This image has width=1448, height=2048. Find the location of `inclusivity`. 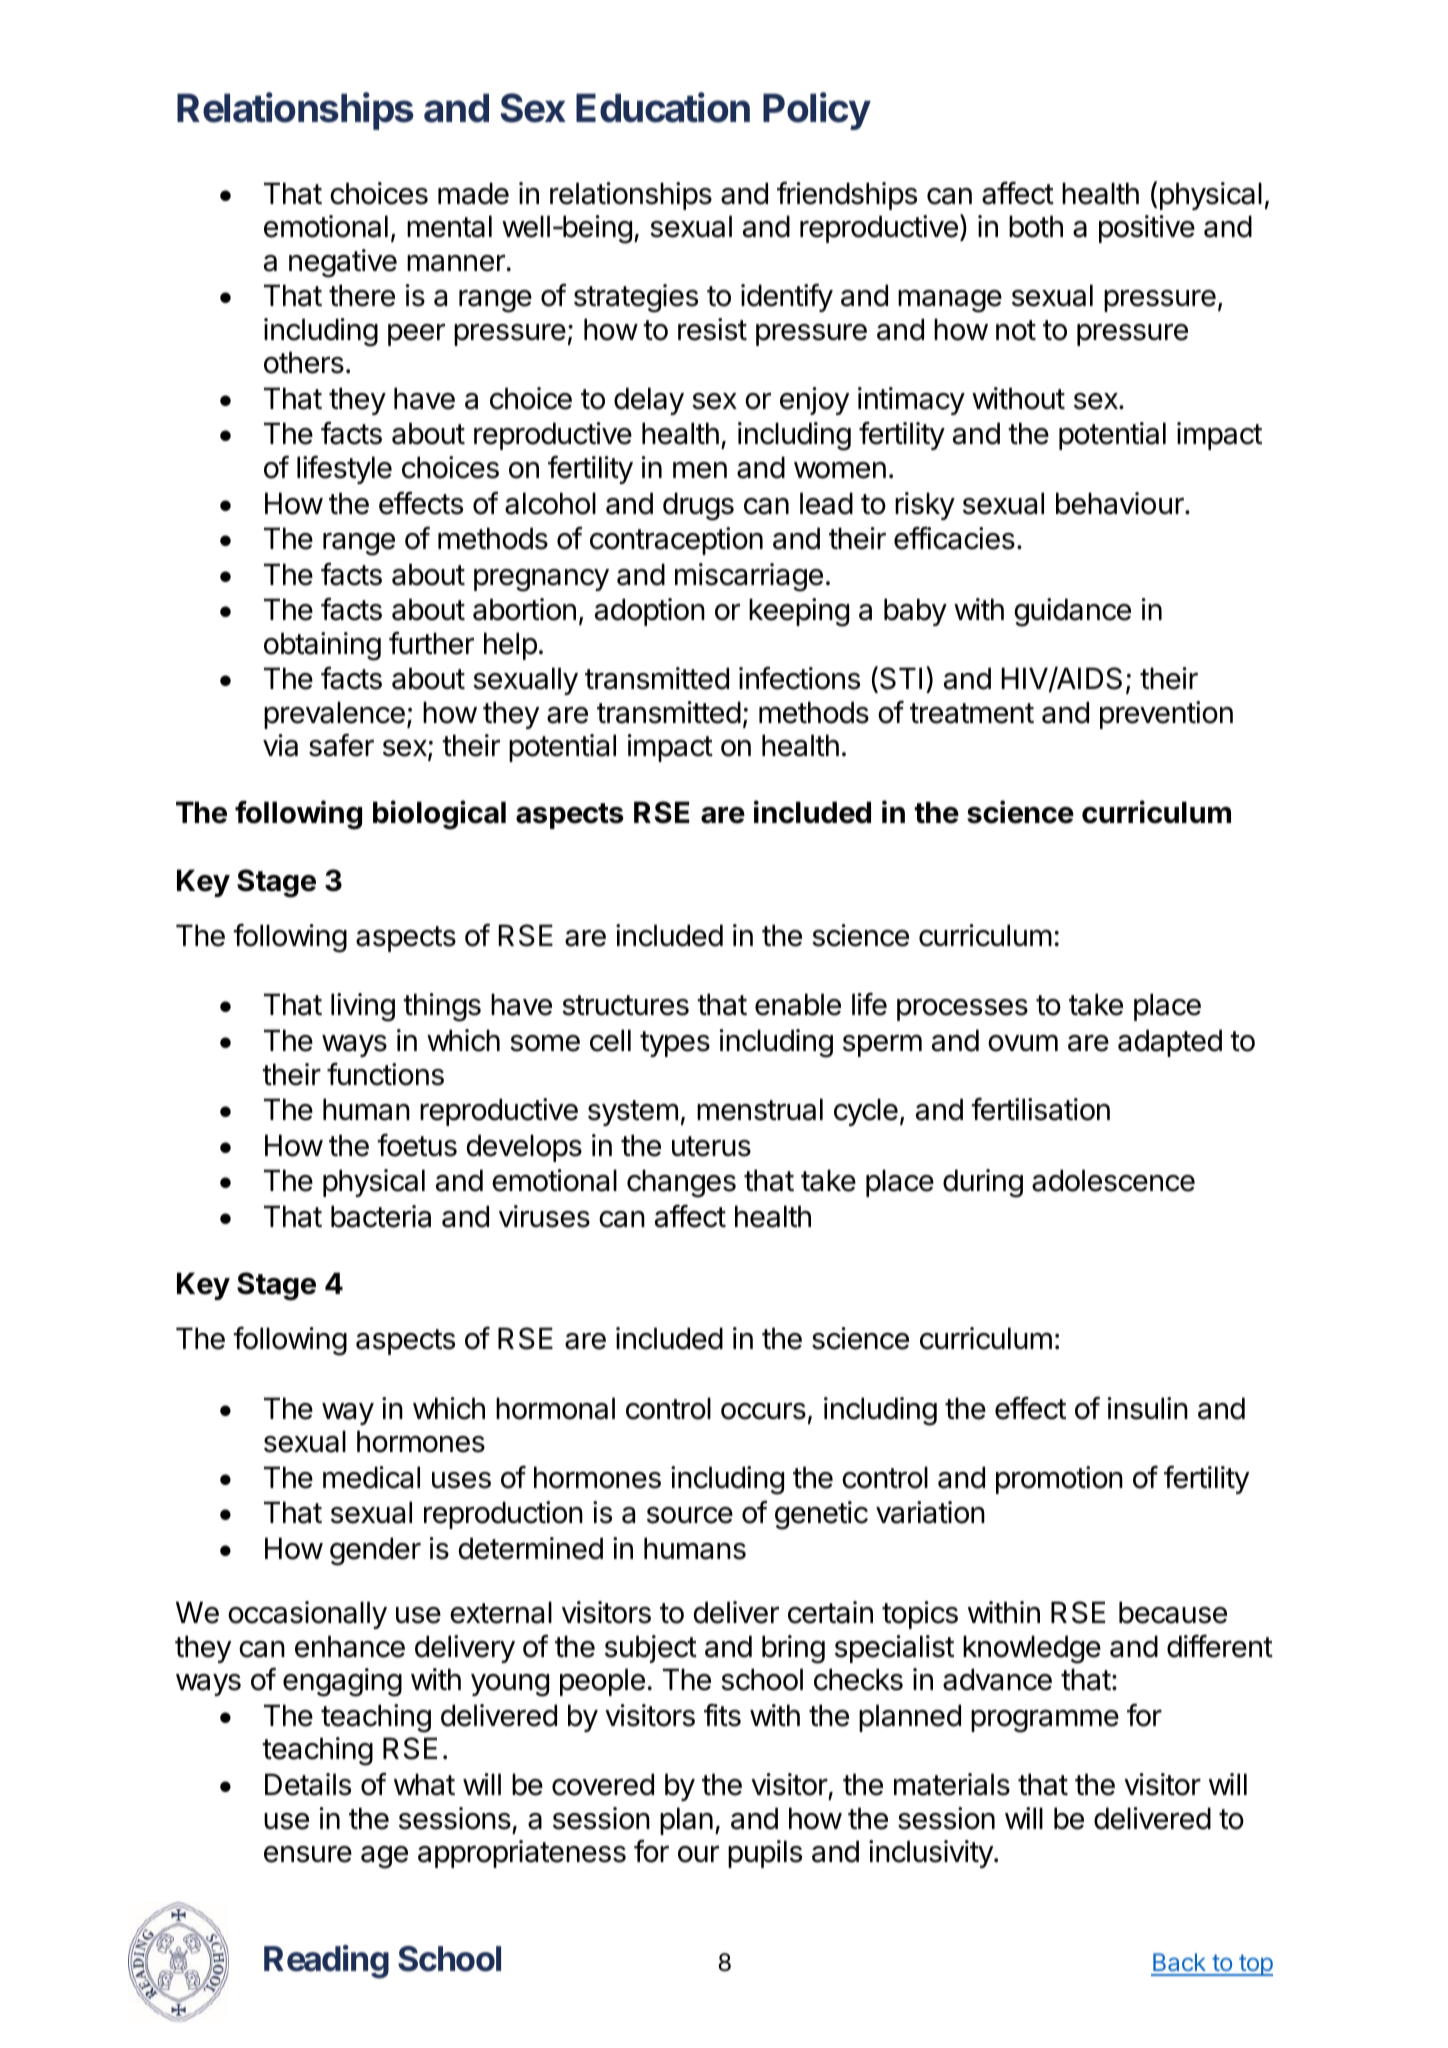

inclusivity is located at coordinates (932, 1854).
